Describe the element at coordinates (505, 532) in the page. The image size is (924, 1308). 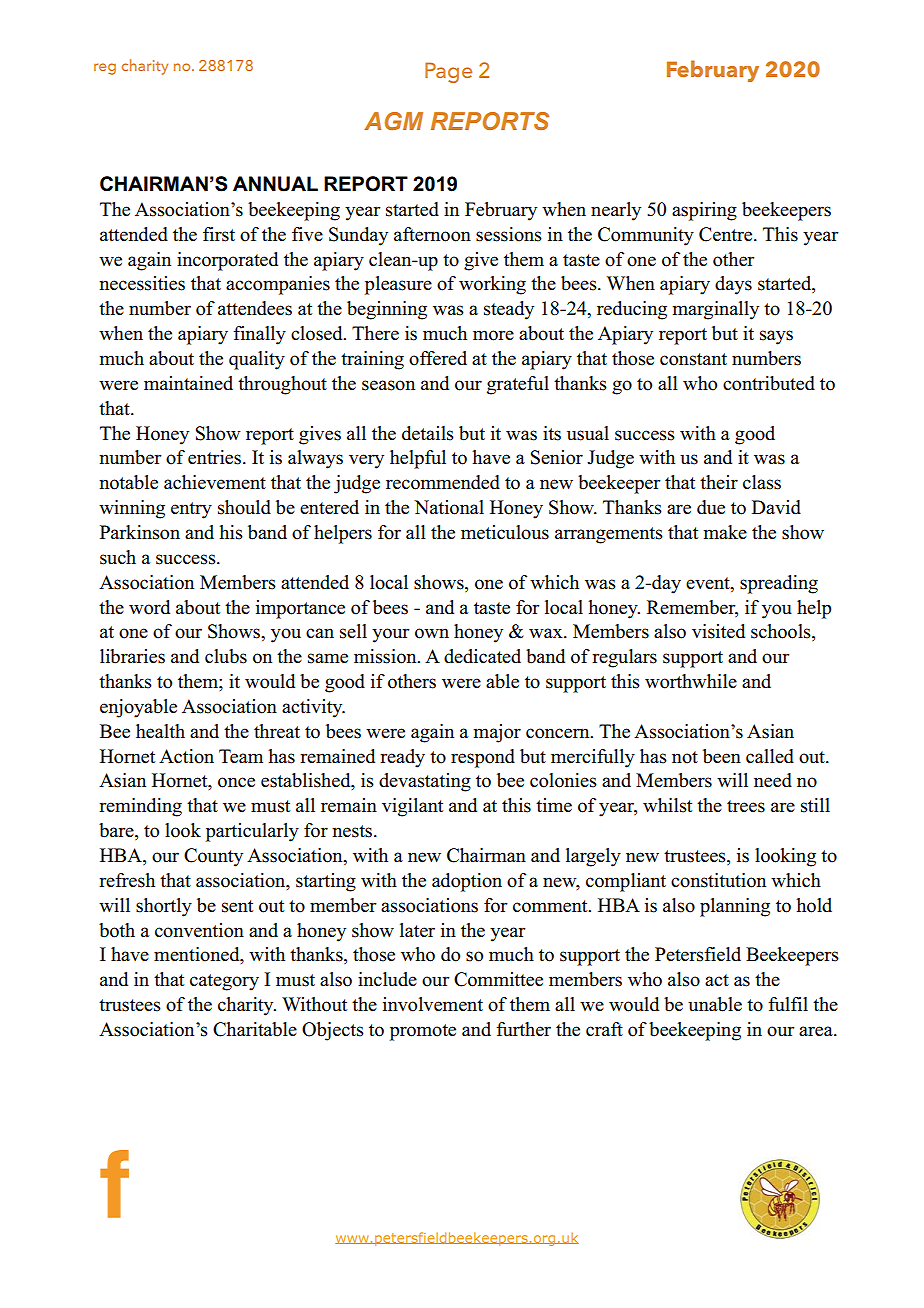
I see `meticulous` at that location.
